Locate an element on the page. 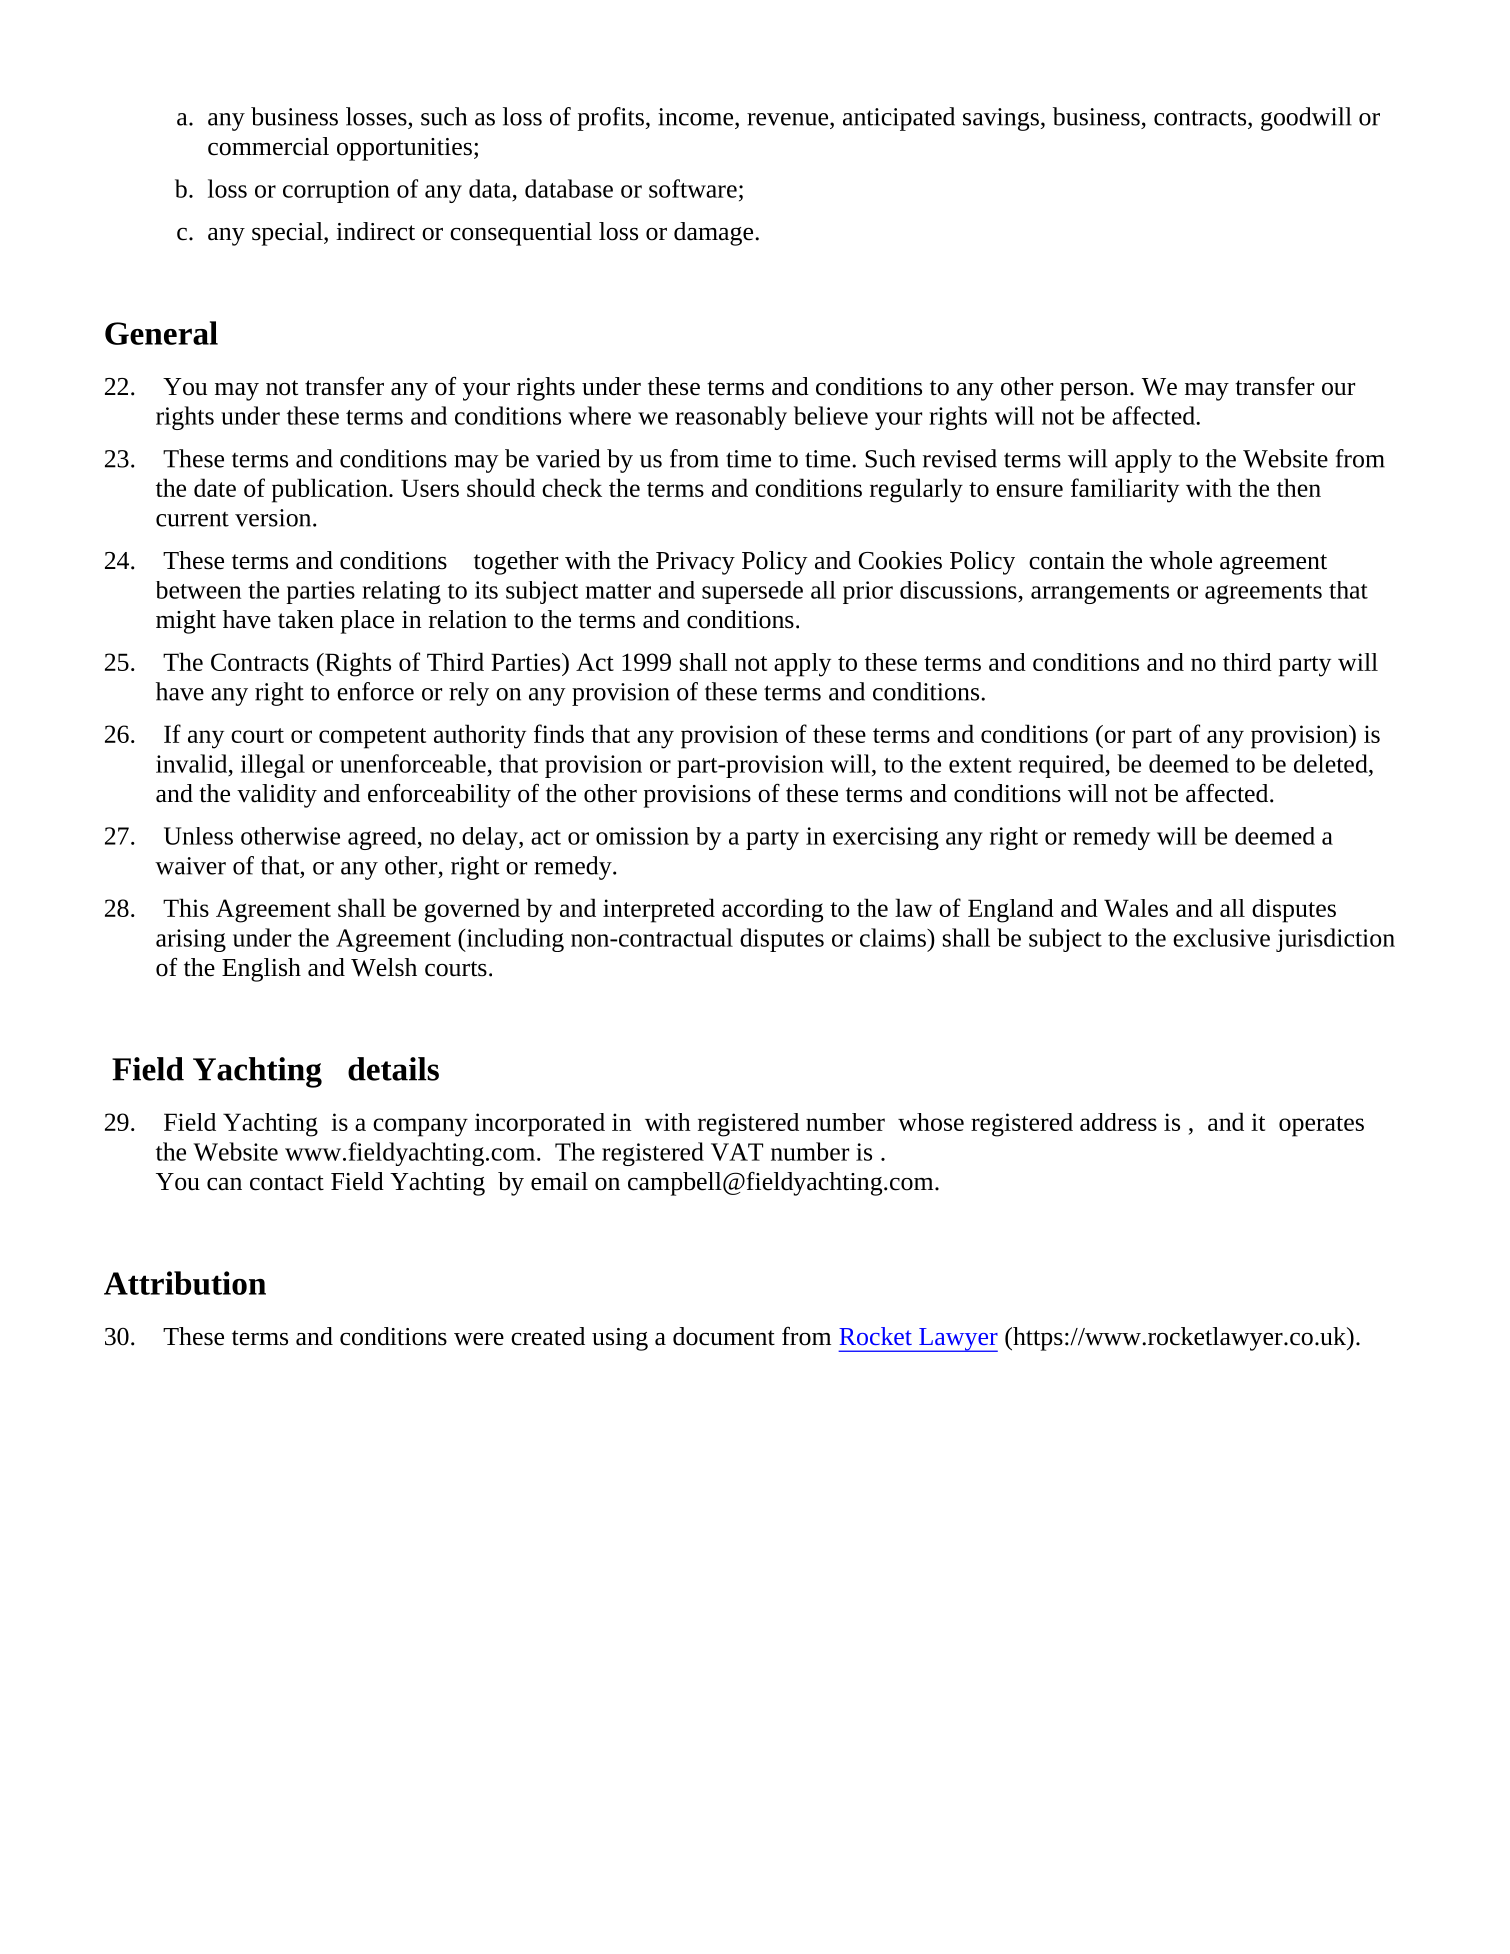 The height and width of the image is (1954, 1510). address is located at coordinates (1118, 1122).
